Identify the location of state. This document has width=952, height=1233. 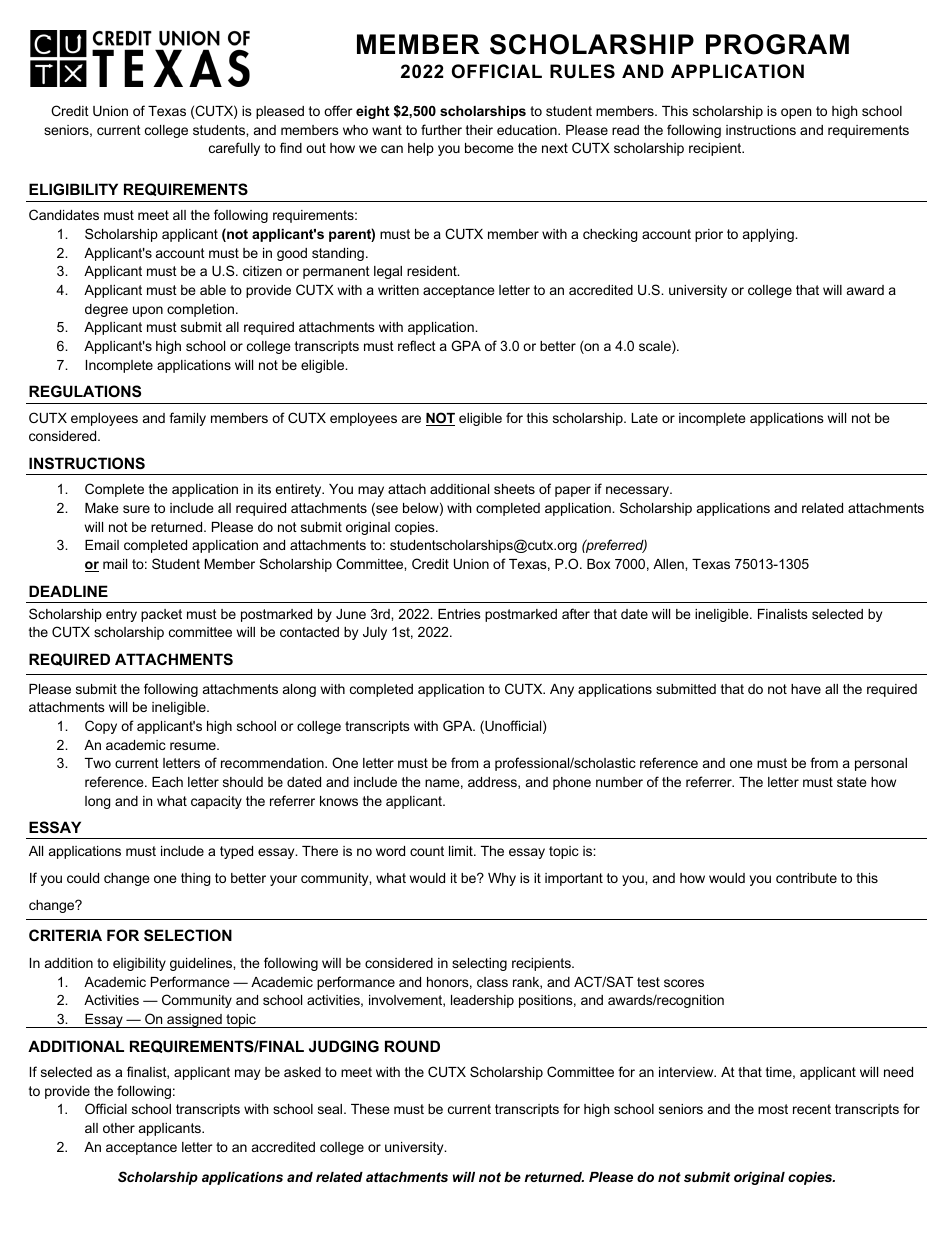
(851, 782).
